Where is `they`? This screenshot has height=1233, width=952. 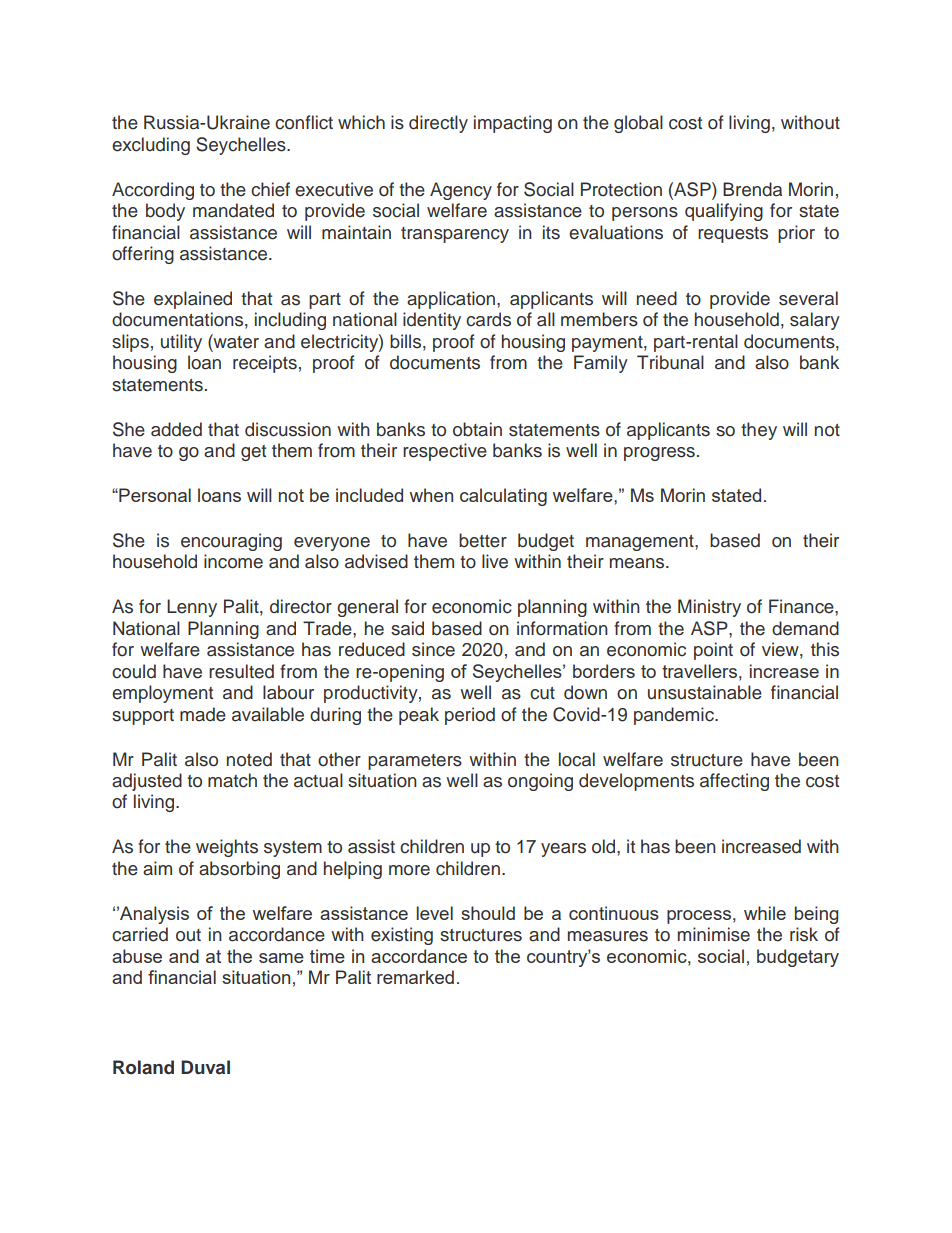 they is located at coordinates (759, 431).
